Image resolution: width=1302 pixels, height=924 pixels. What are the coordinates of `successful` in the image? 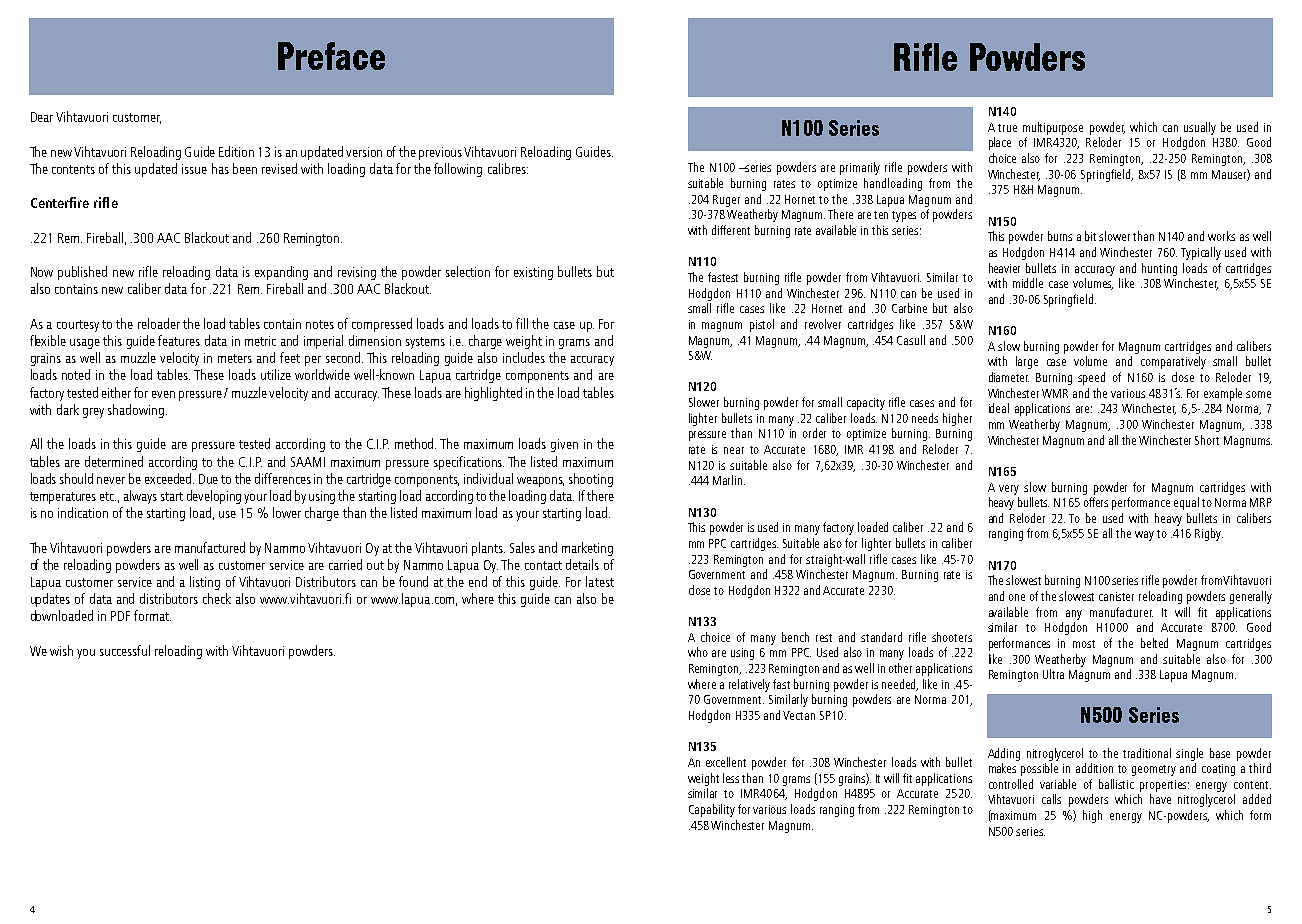 It's located at (125, 650).
